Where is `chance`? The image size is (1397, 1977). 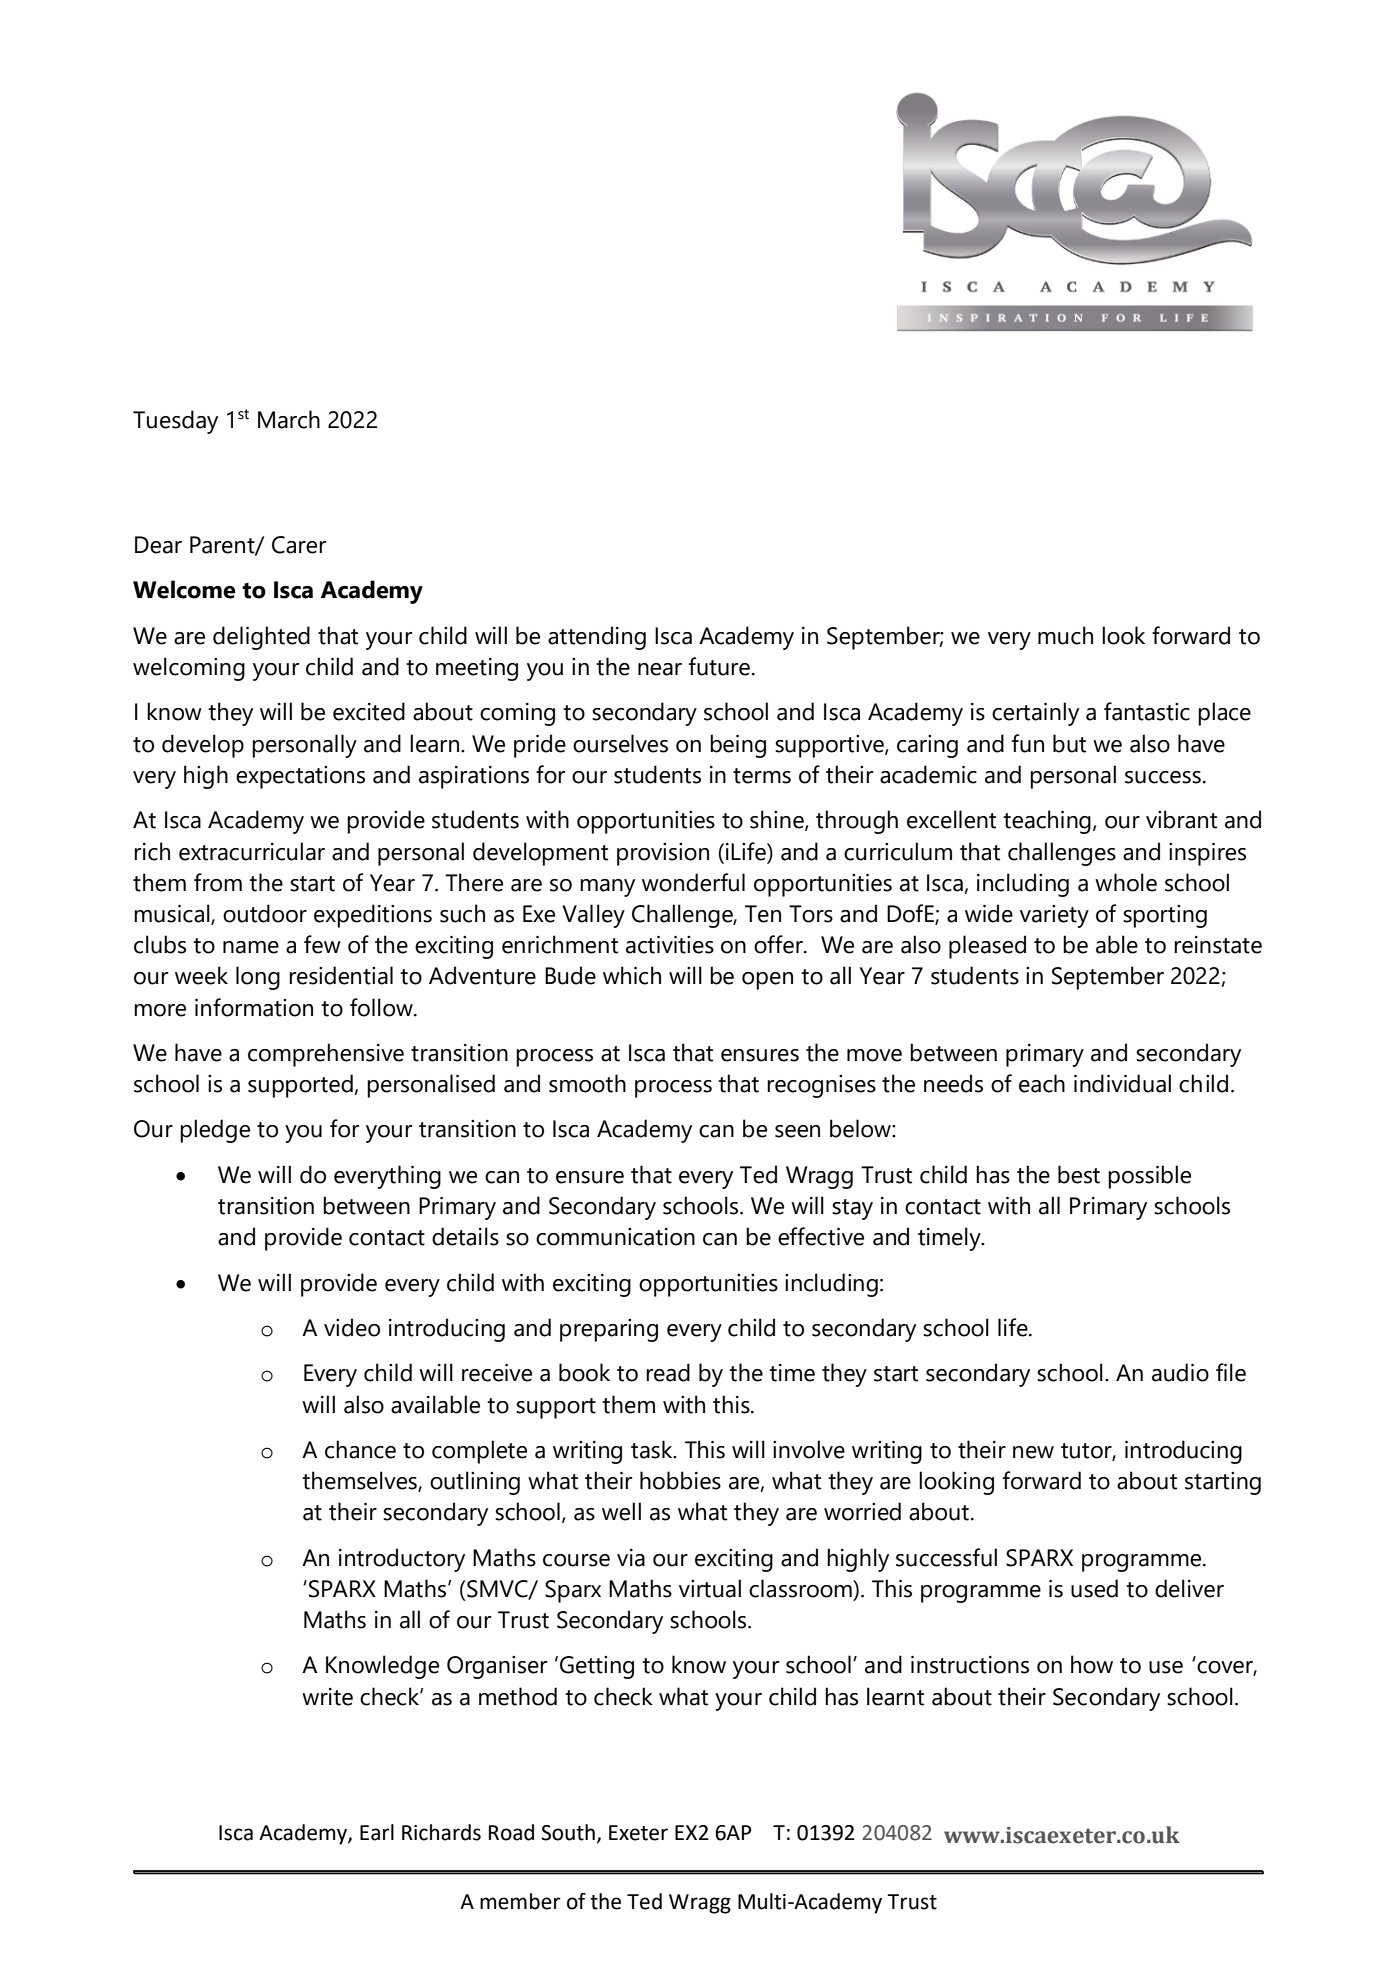
chance is located at coordinates (360, 1449).
